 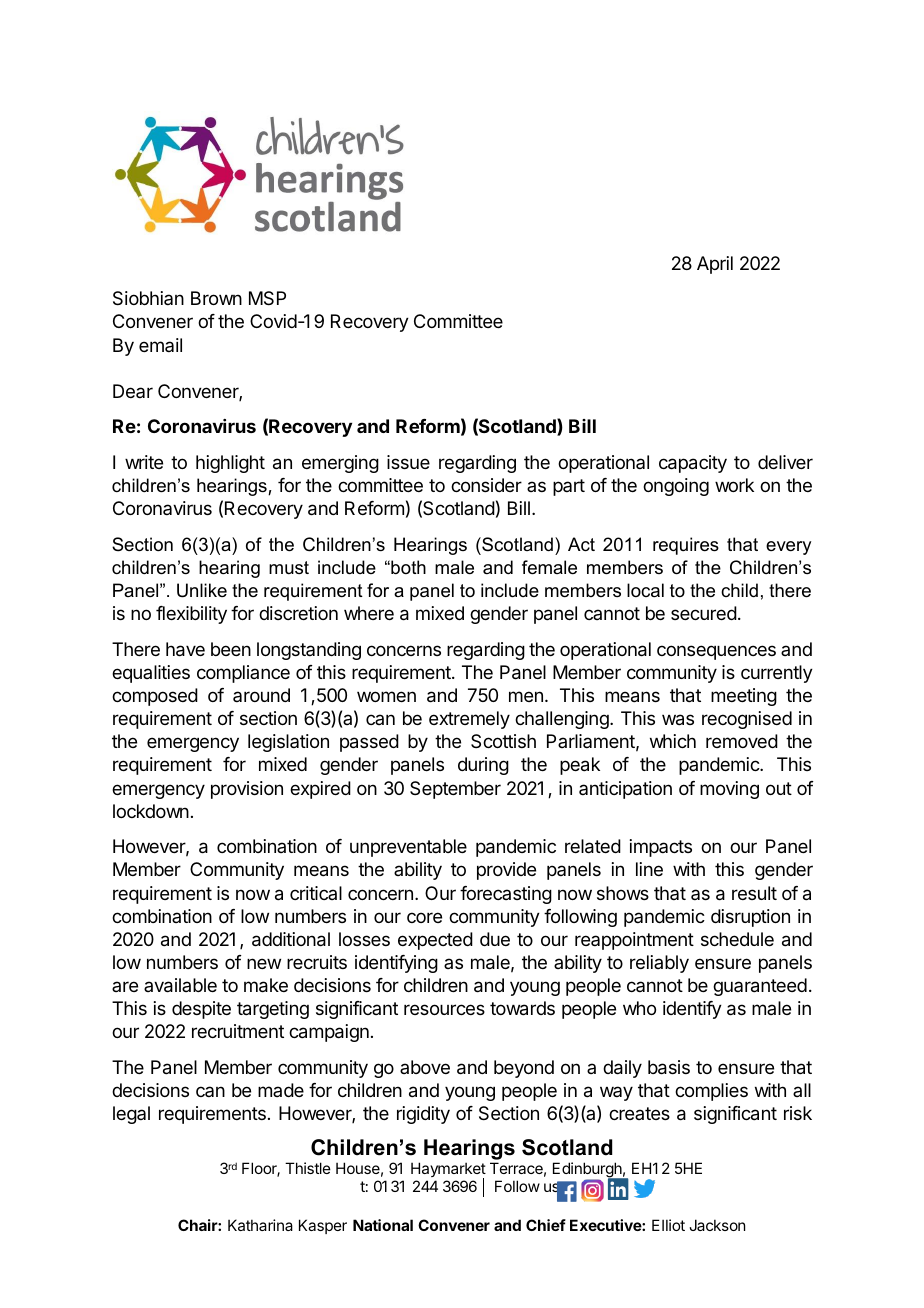 What do you see at coordinates (247, 790) in the document?
I see `provision` at bounding box center [247, 790].
